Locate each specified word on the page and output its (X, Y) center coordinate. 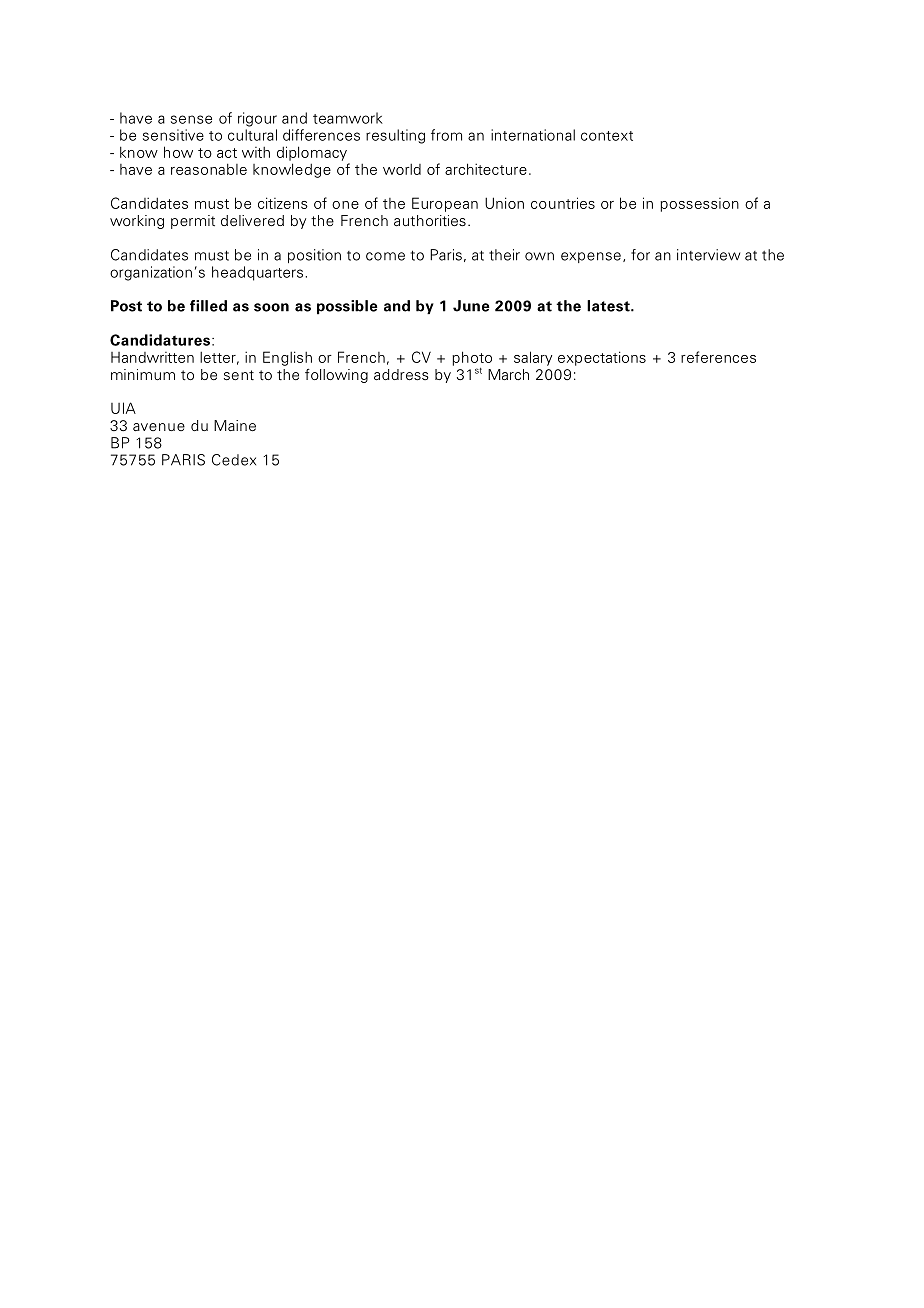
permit (193, 222)
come (385, 256)
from (446, 135)
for (640, 255)
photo (472, 358)
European (445, 204)
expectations (602, 358)
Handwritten (152, 357)
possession (699, 205)
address (401, 375)
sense (191, 119)
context (607, 136)
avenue (159, 427)
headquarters (257, 273)
